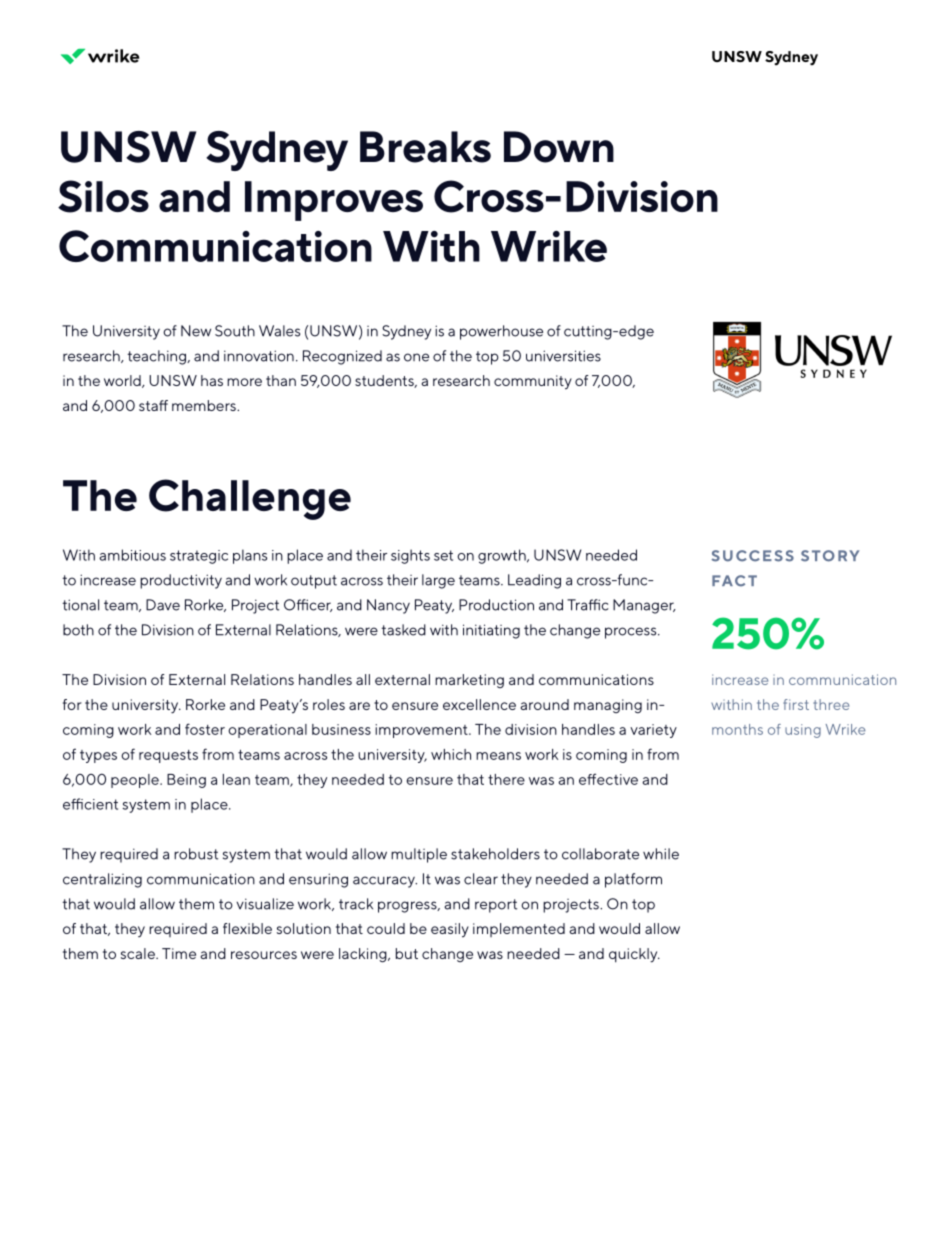  I want to click on Down, so click(559, 147).
